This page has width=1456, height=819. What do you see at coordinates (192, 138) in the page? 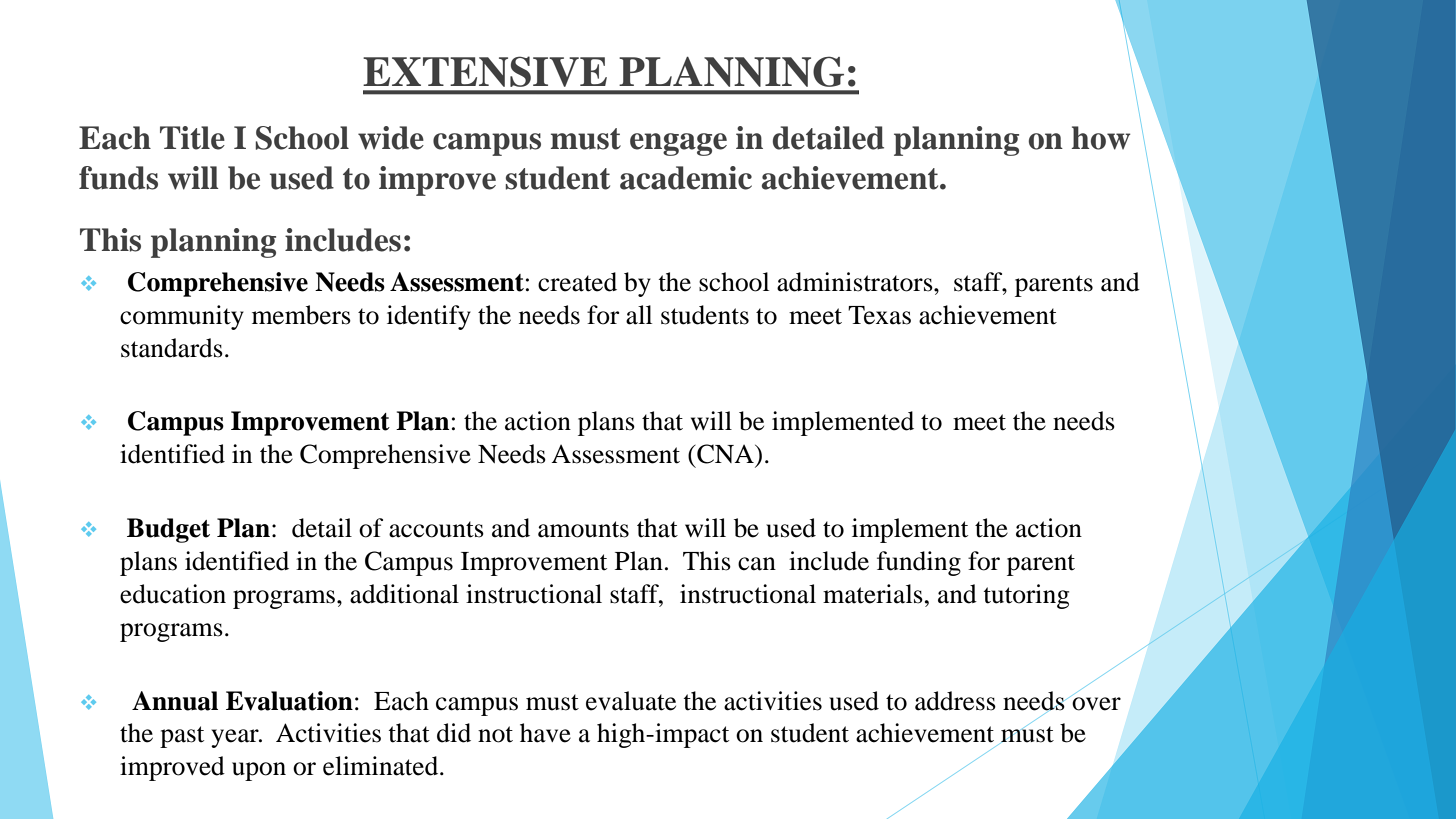
I see `Title` at bounding box center [192, 138].
